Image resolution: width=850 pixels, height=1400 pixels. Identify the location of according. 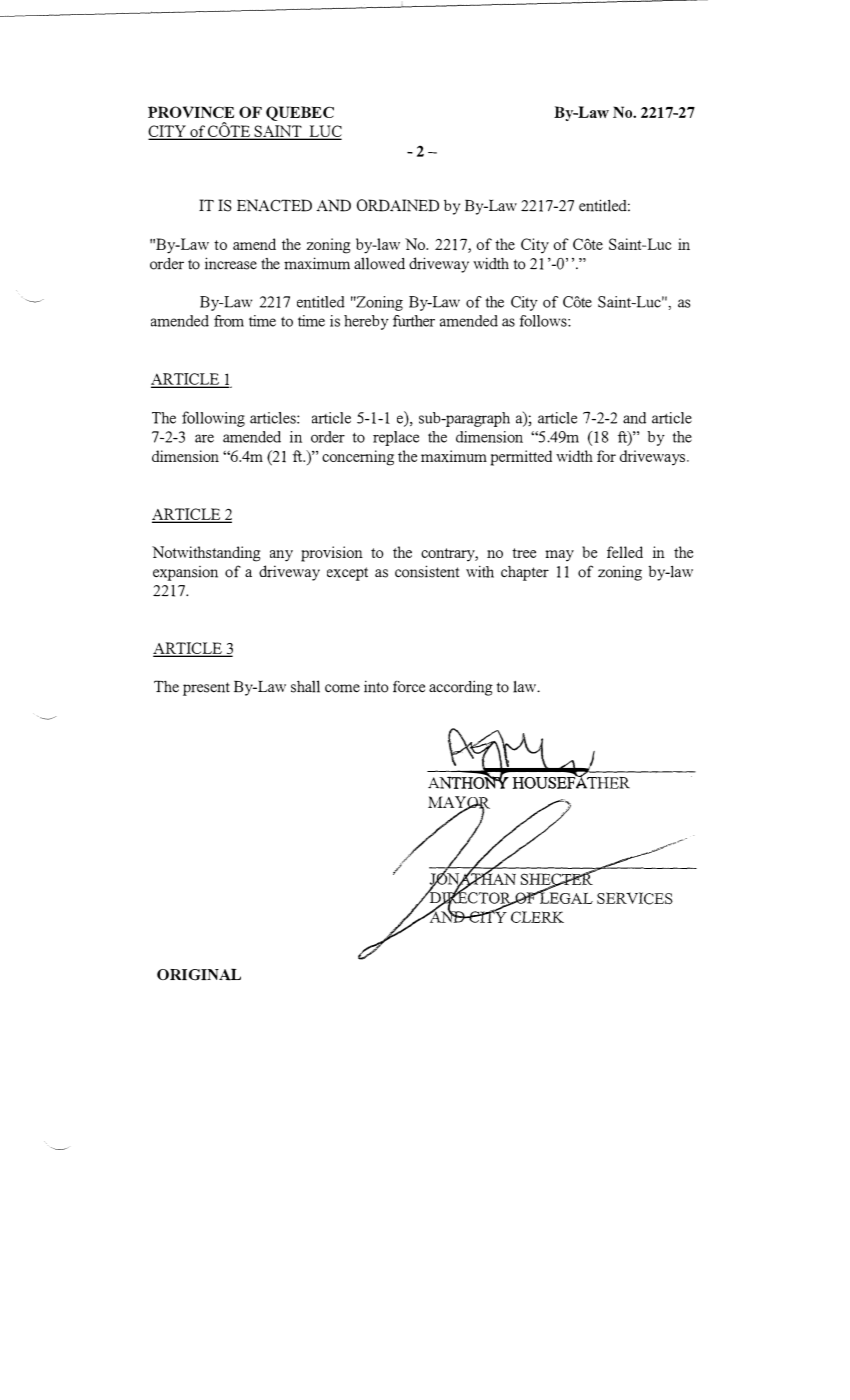
(461, 688).
